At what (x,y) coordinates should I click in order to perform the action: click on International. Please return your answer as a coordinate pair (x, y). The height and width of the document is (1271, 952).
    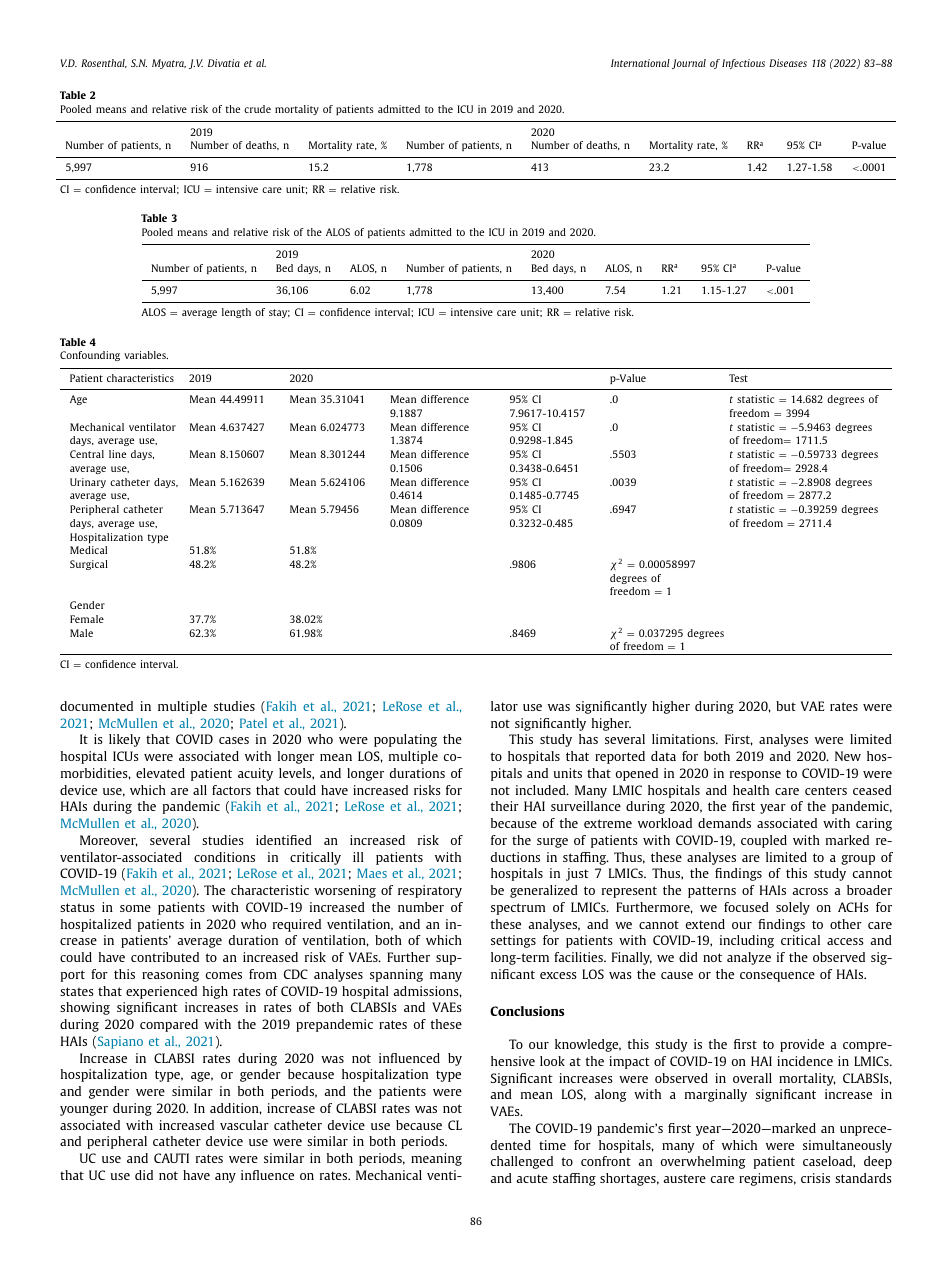
    Looking at the image, I should click on (640, 63).
